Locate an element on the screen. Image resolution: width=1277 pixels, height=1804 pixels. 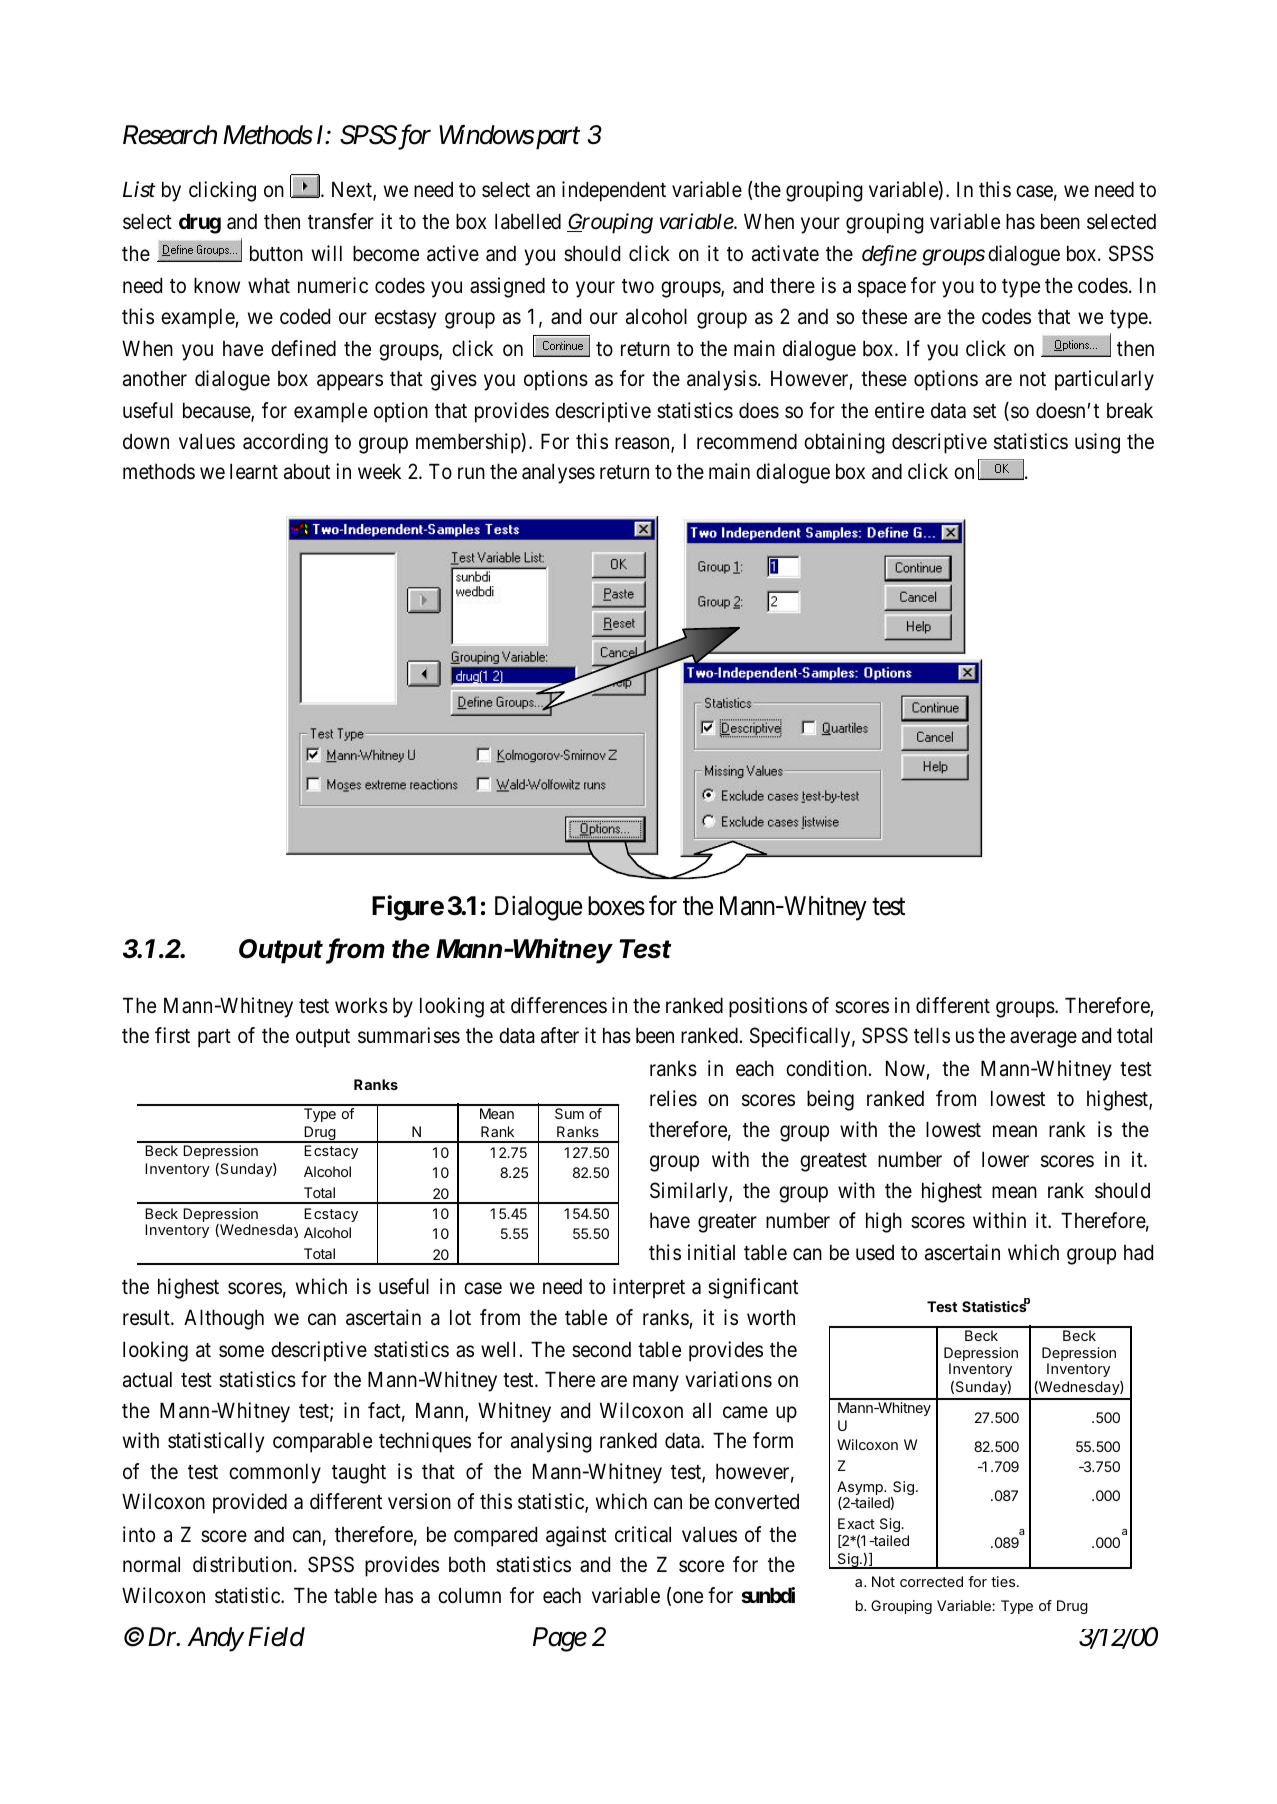
boxes is located at coordinates (616, 906).
